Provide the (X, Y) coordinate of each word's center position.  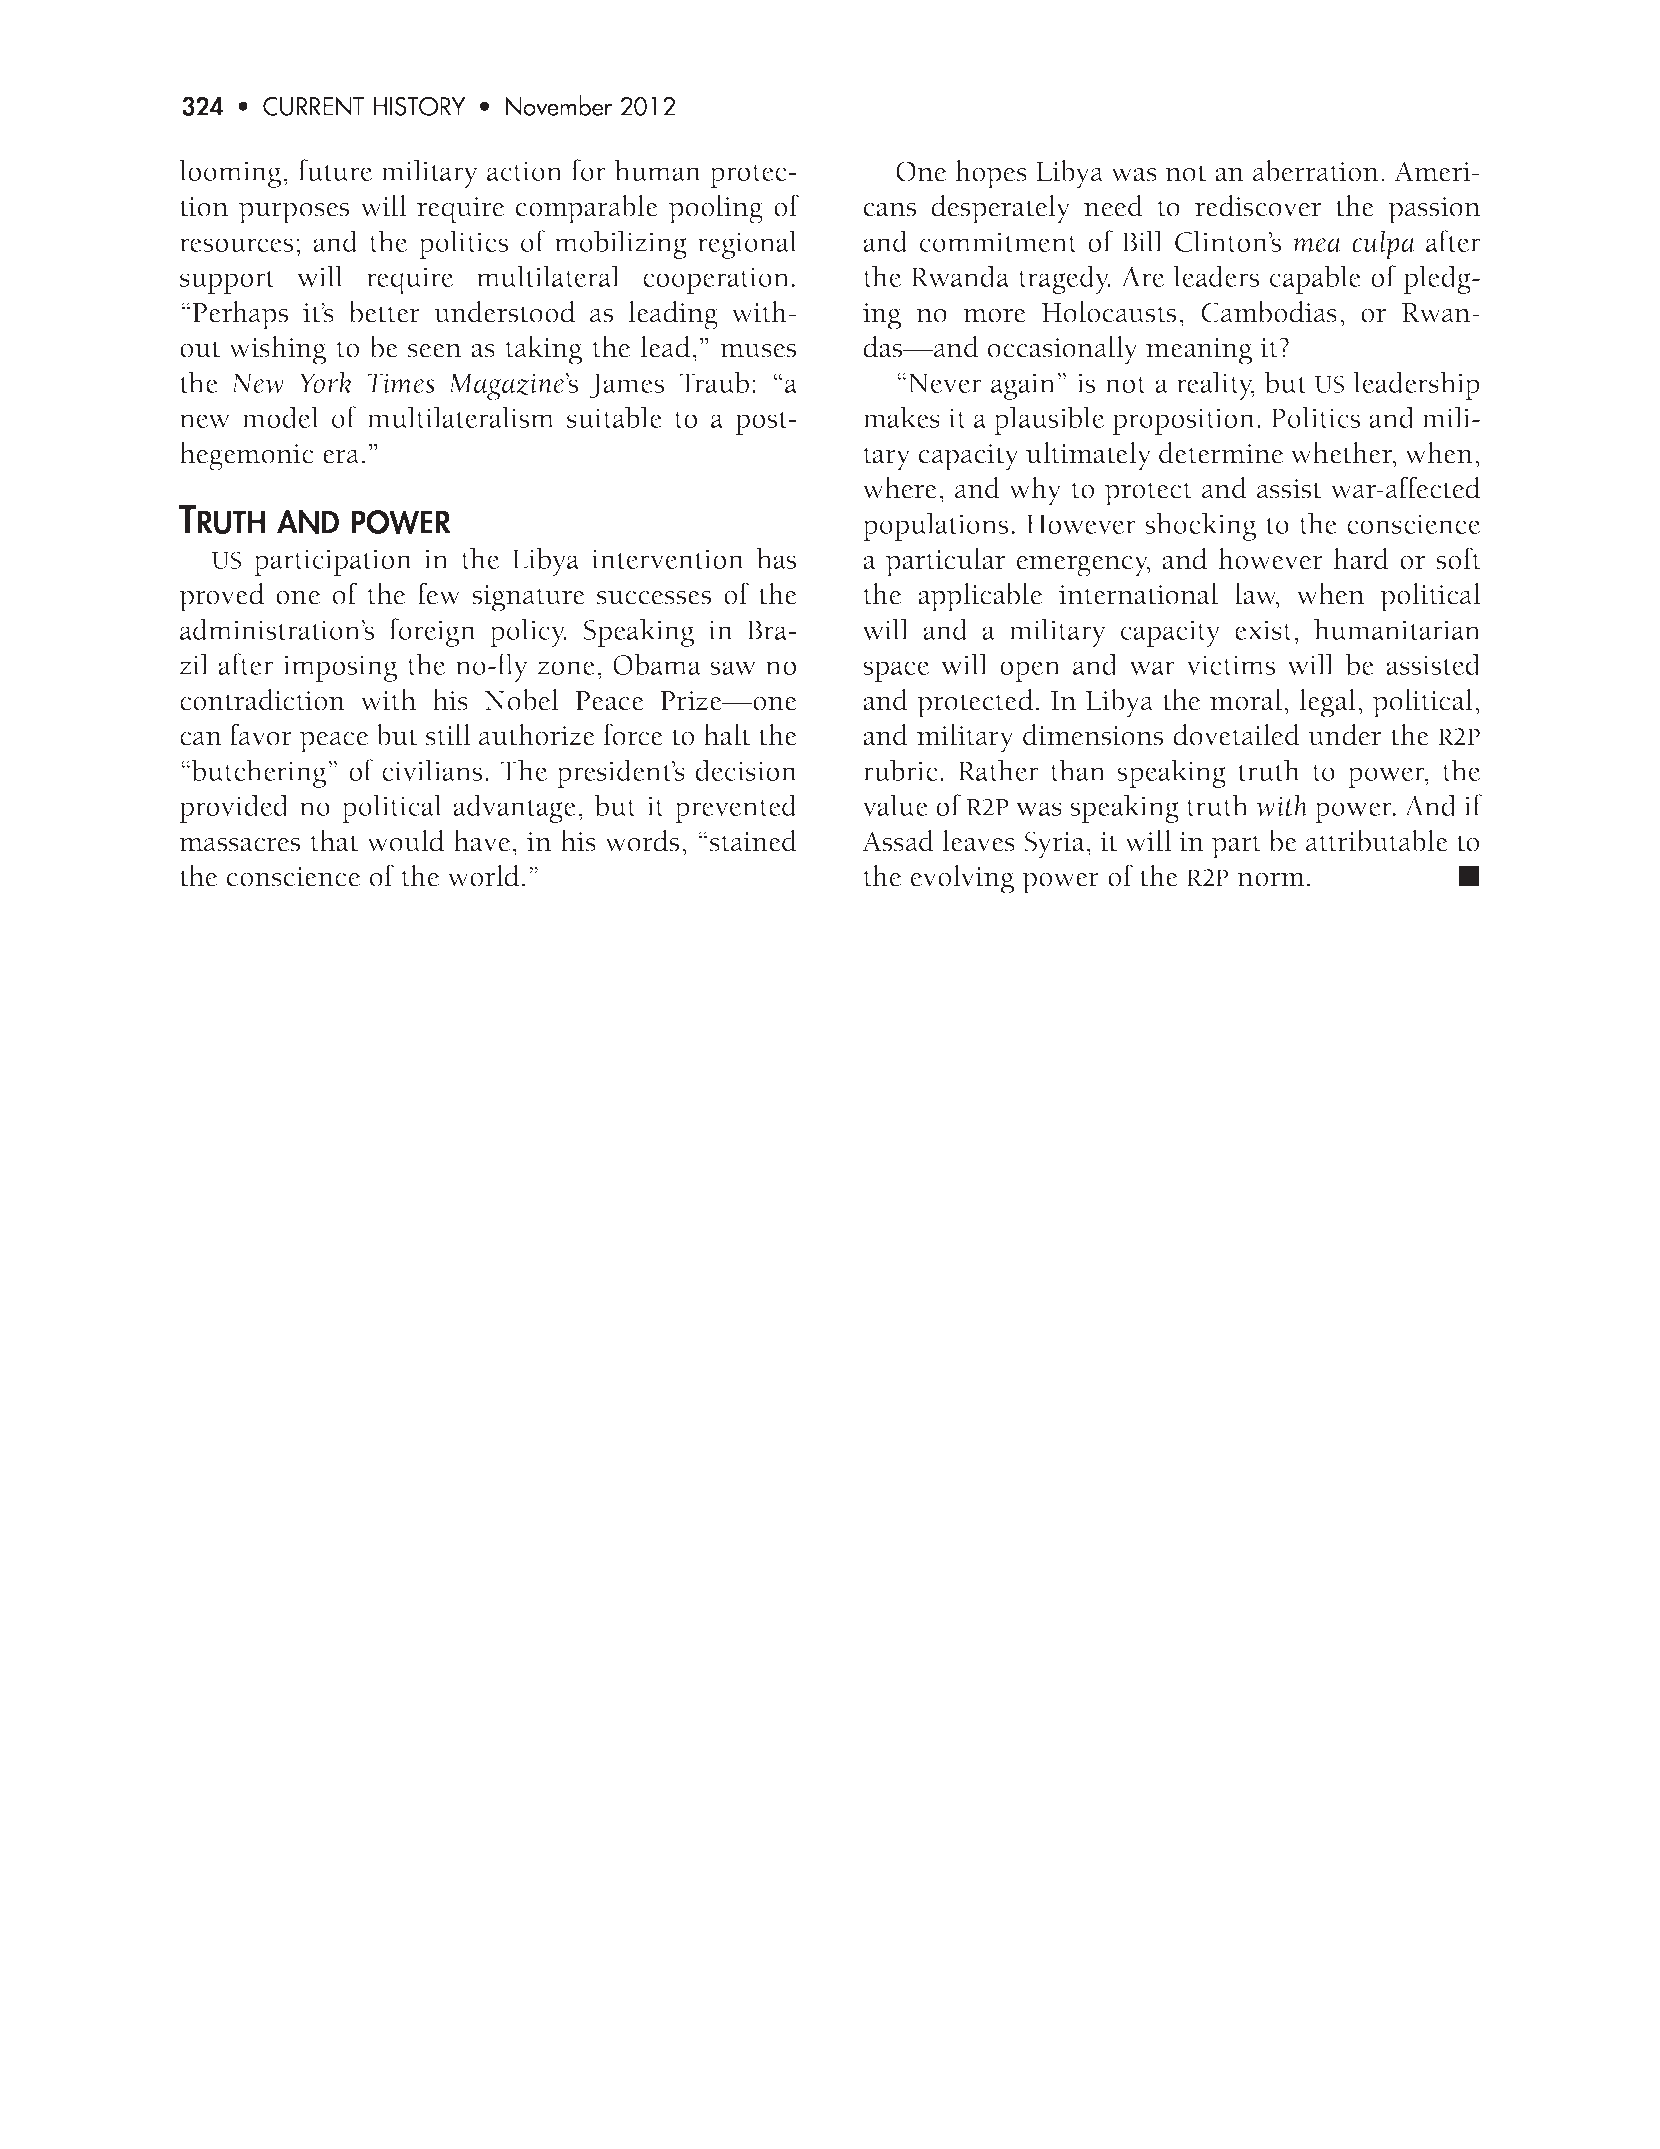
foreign (432, 632)
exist (1265, 630)
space (896, 671)
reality (1215, 385)
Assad (898, 841)
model (280, 417)
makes (901, 417)
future (335, 170)
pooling (716, 209)
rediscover (1258, 206)
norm (1271, 880)
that (335, 841)
